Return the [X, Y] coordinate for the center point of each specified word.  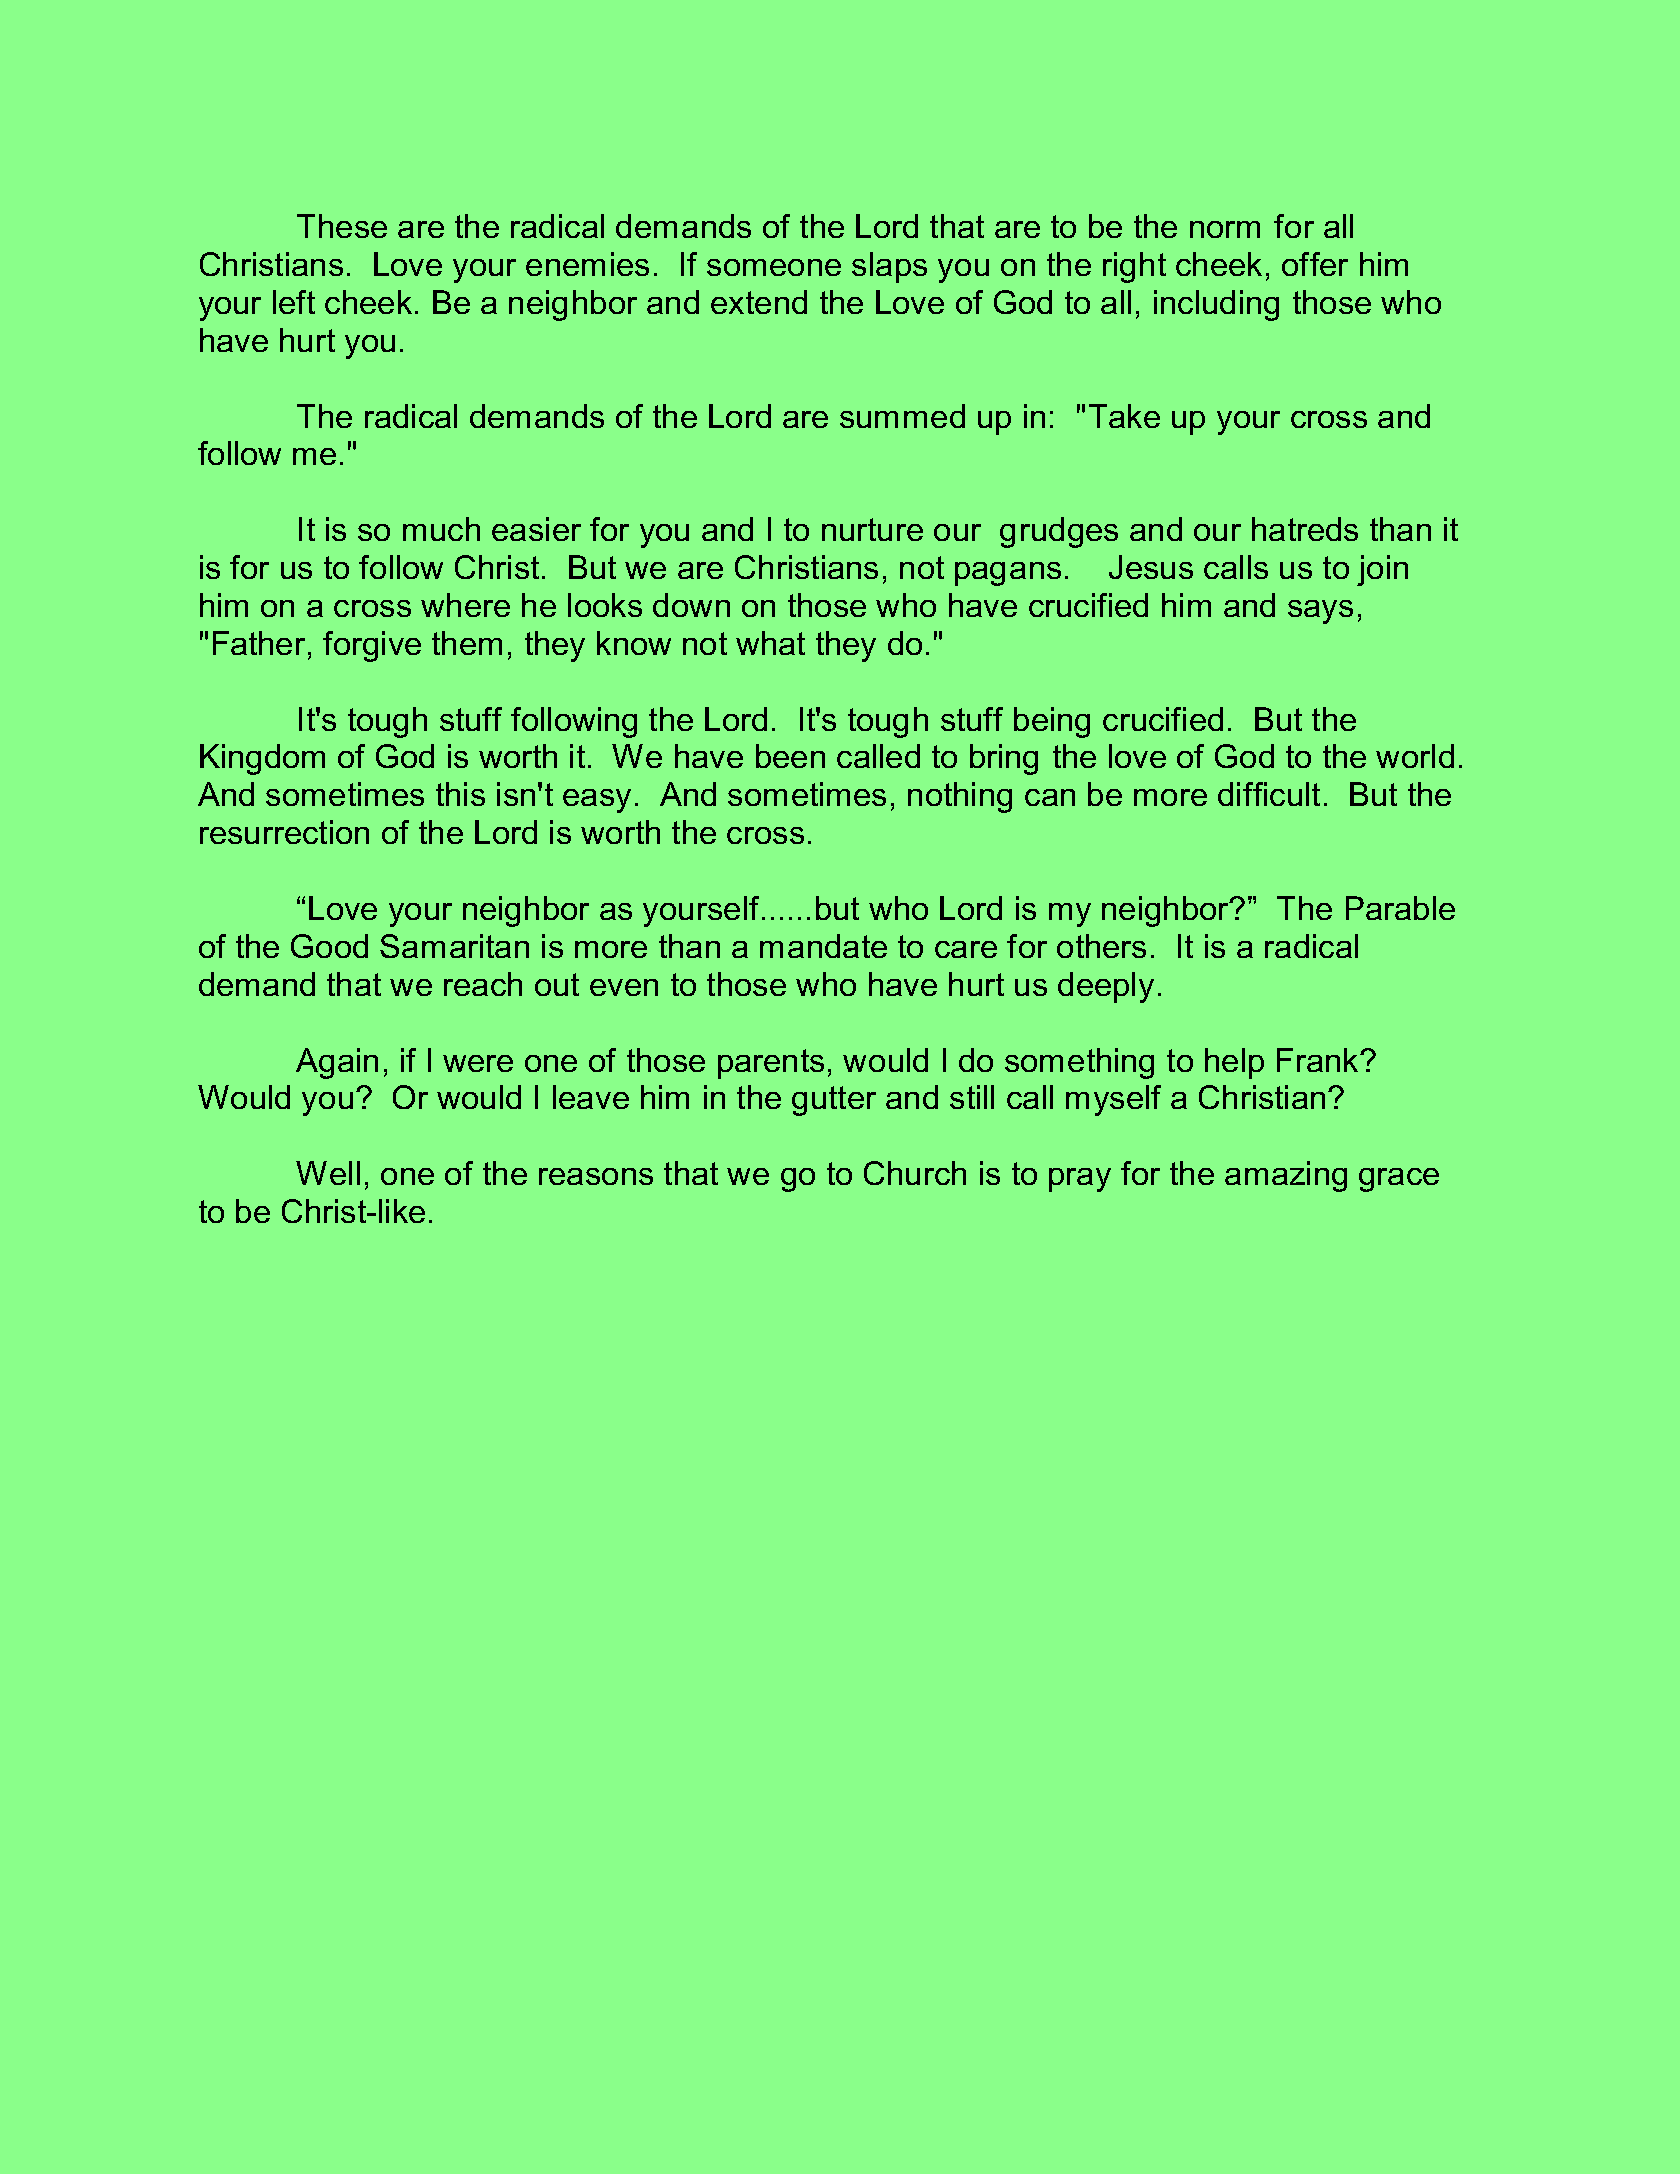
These [342, 226]
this [460, 794]
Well [328, 1173]
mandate [823, 946]
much [441, 529]
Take [1124, 416]
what [770, 643]
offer [1315, 264]
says [1320, 612]
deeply [1106, 987]
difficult [1269, 794]
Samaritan [454, 946]
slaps [889, 267]
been [790, 756]
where [465, 605]
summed [902, 416]
